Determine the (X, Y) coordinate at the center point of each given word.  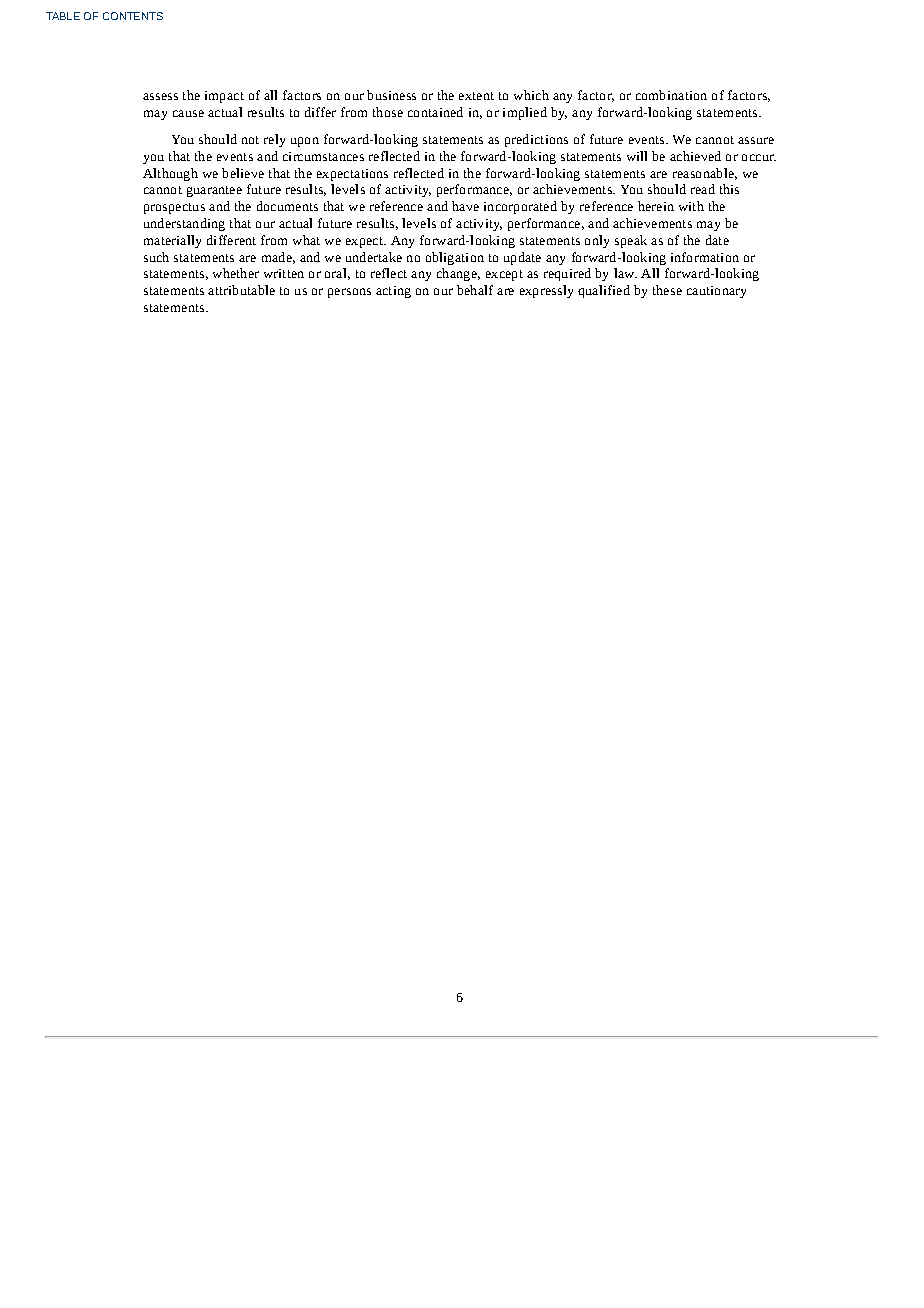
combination (671, 95)
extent (476, 96)
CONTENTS (133, 16)
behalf (475, 290)
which (531, 95)
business (391, 95)
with (691, 206)
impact (224, 97)
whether (236, 273)
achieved (695, 156)
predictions (536, 140)
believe (243, 173)
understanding (184, 224)
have (465, 206)
